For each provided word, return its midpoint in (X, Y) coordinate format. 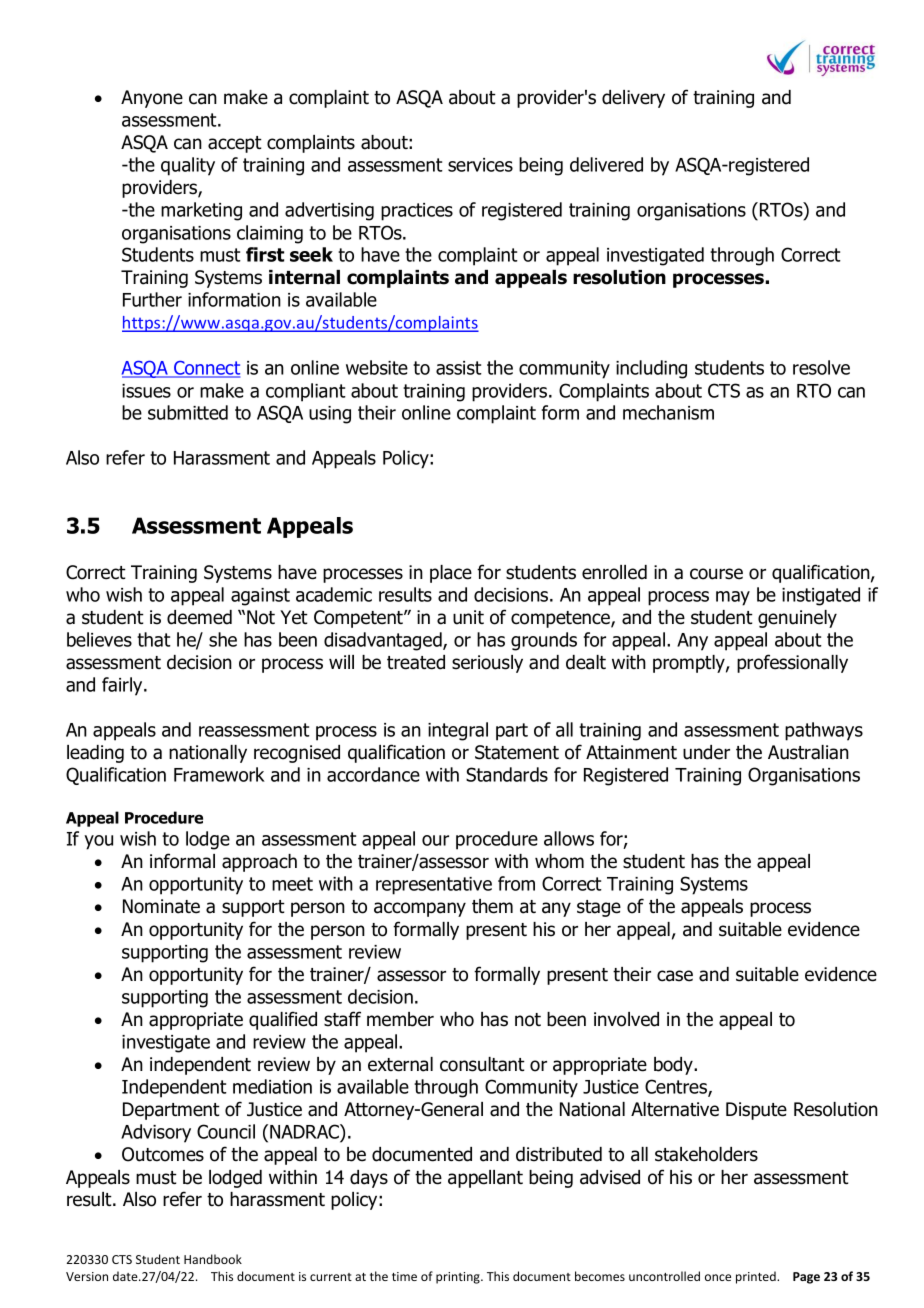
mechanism (668, 412)
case (675, 976)
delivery (633, 99)
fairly (123, 686)
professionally (792, 663)
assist (459, 368)
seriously (487, 664)
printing (459, 1278)
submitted (188, 412)
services (480, 165)
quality (188, 166)
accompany (420, 909)
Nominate (161, 906)
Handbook (213, 1259)
